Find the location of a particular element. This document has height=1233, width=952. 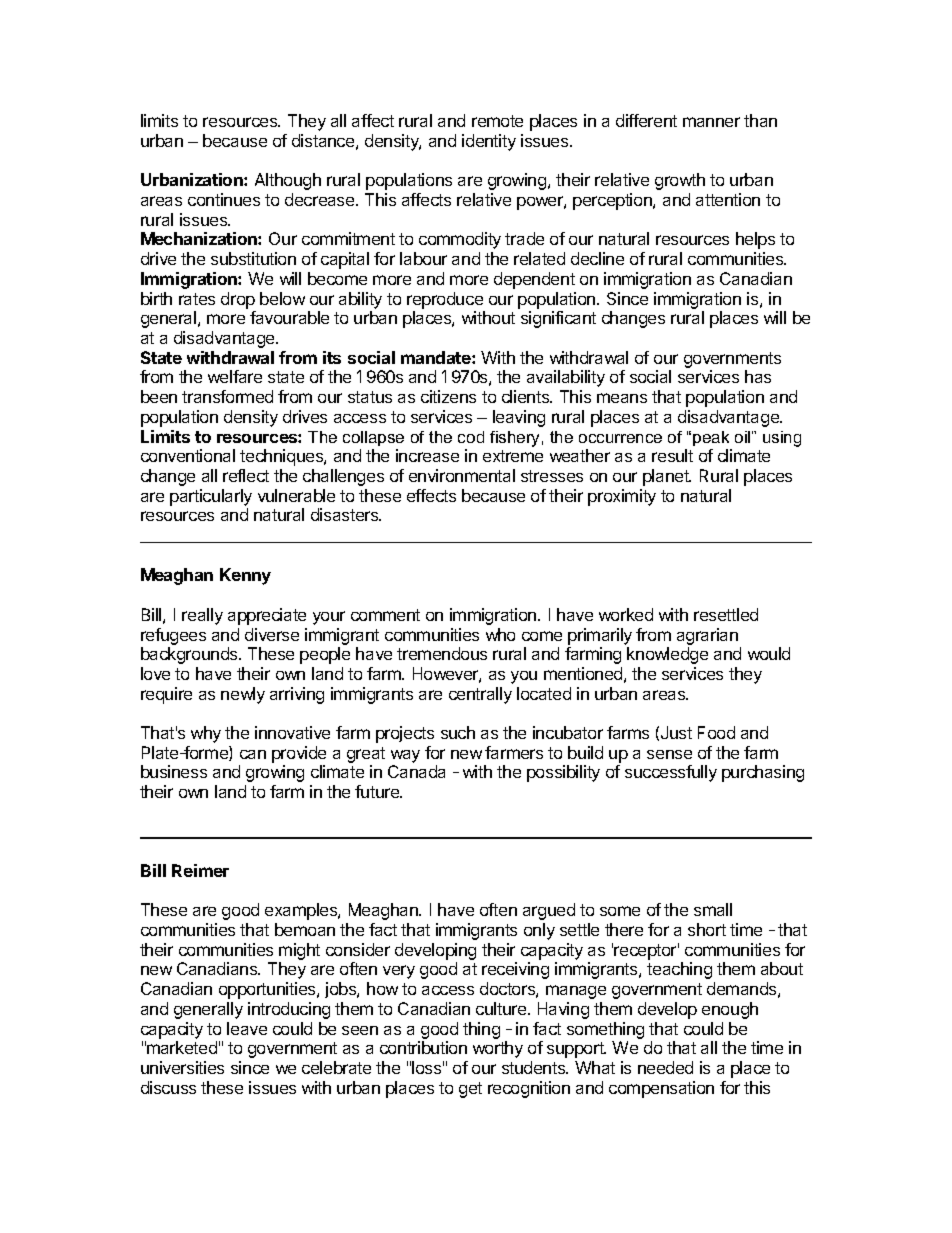

needed is located at coordinates (665, 1067).
